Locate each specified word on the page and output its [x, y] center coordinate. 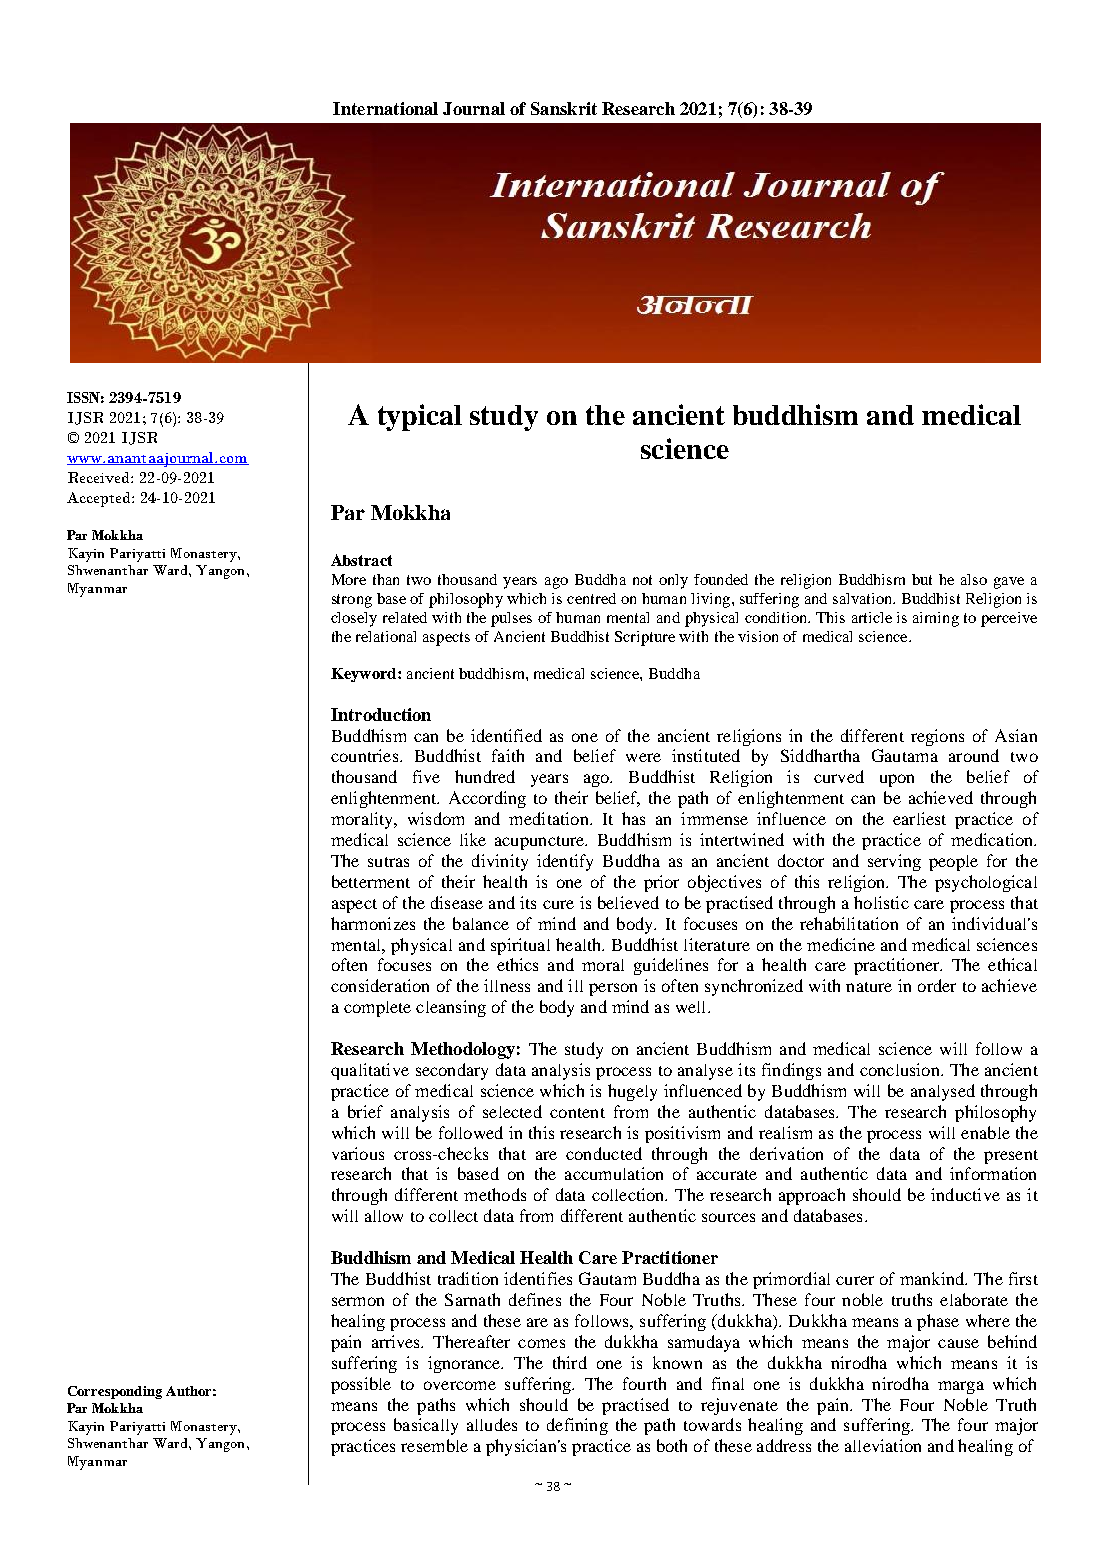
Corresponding [115, 1392]
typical [420, 417]
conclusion [901, 1069]
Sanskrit [564, 108]
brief [365, 1111]
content [577, 1113]
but [922, 579]
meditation [550, 818]
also [974, 579]
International [385, 108]
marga [961, 1387]
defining [577, 1426]
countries [366, 755]
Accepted [100, 499]
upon [897, 780]
